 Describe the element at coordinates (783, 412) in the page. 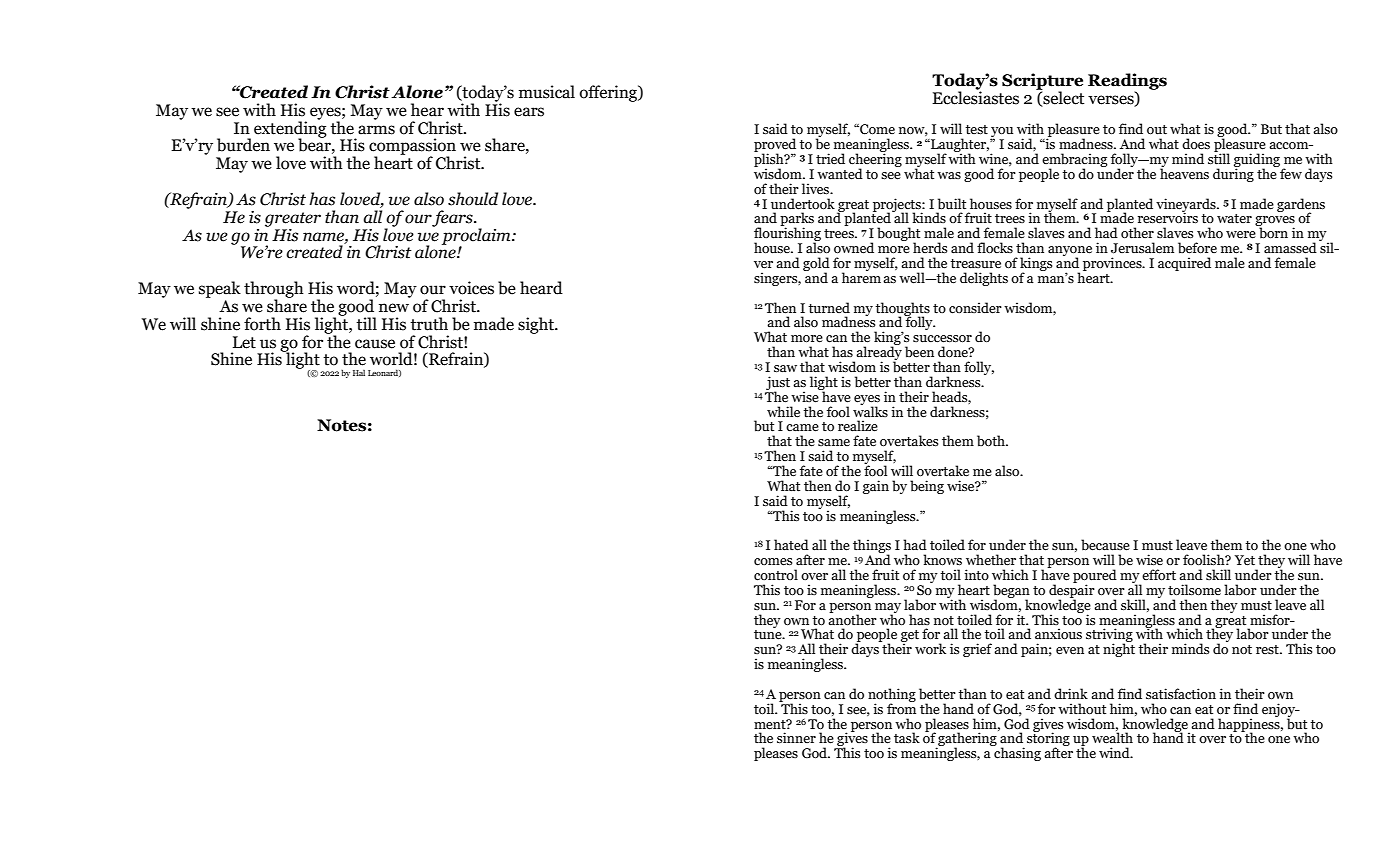

I see `while` at that location.
